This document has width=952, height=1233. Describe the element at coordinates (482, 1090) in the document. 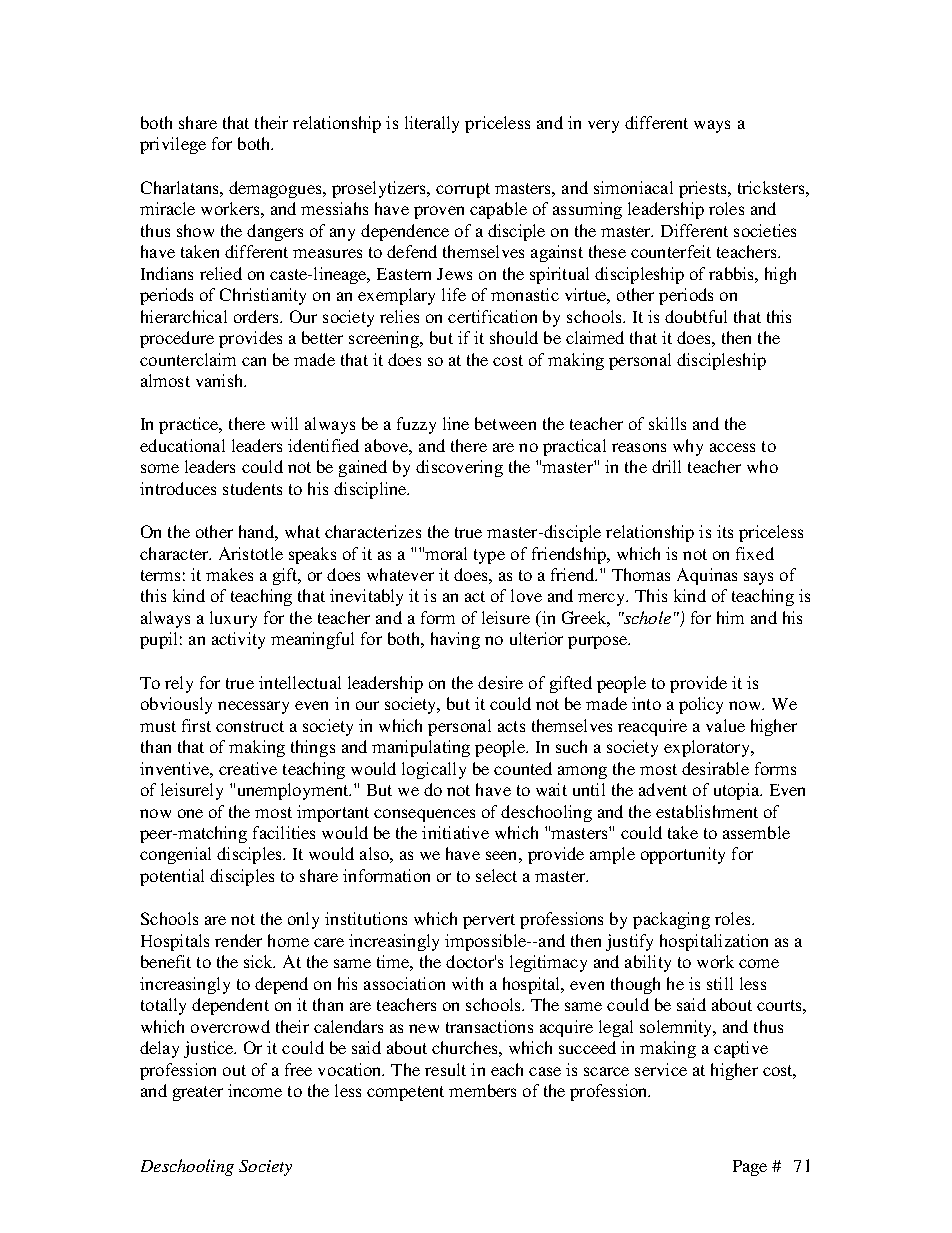

I see `members` at that location.
